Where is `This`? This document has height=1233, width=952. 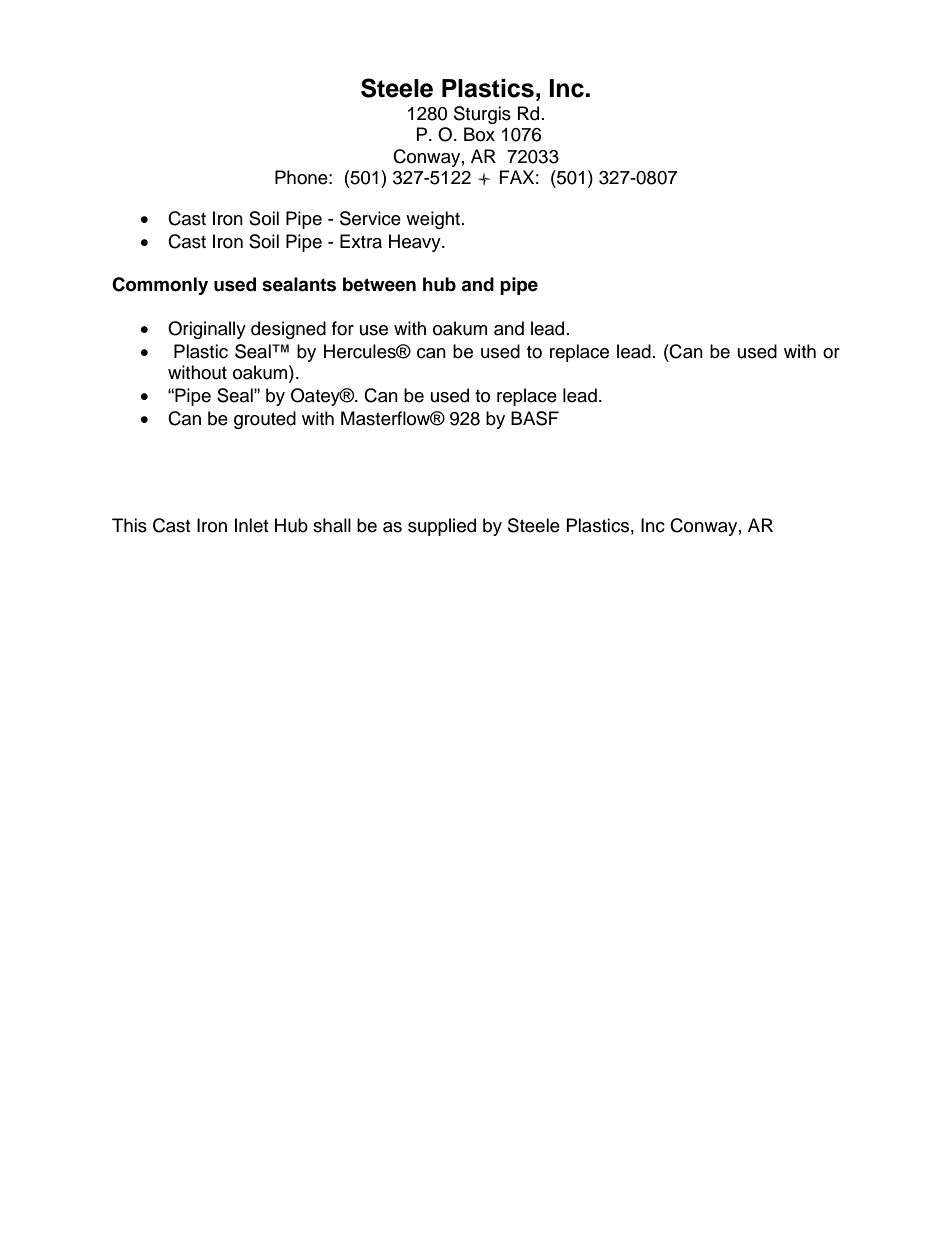 This is located at coordinates (129, 525).
